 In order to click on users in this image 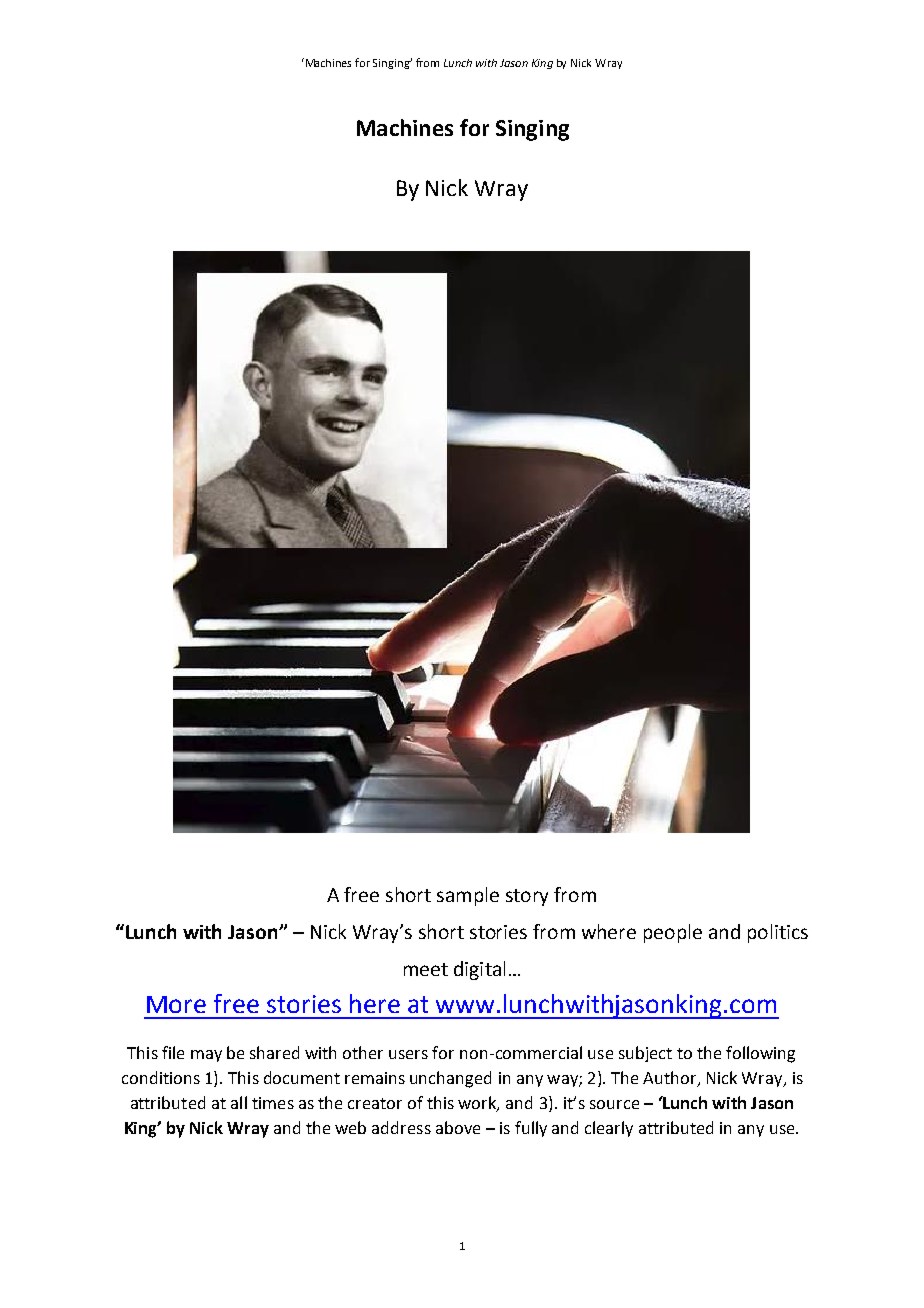, I will do `click(408, 1054)`.
